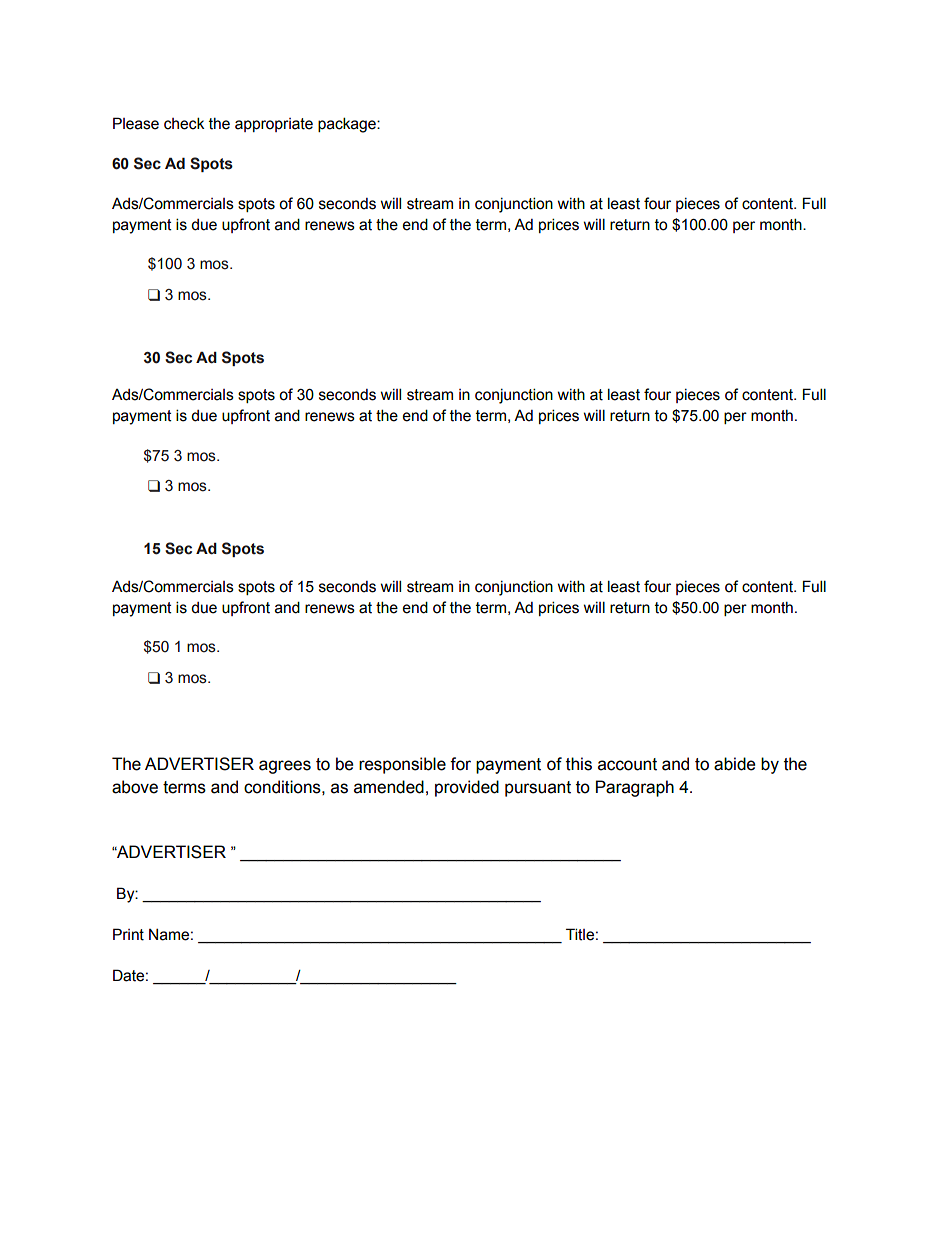 The image size is (952, 1233). I want to click on check, so click(184, 123).
